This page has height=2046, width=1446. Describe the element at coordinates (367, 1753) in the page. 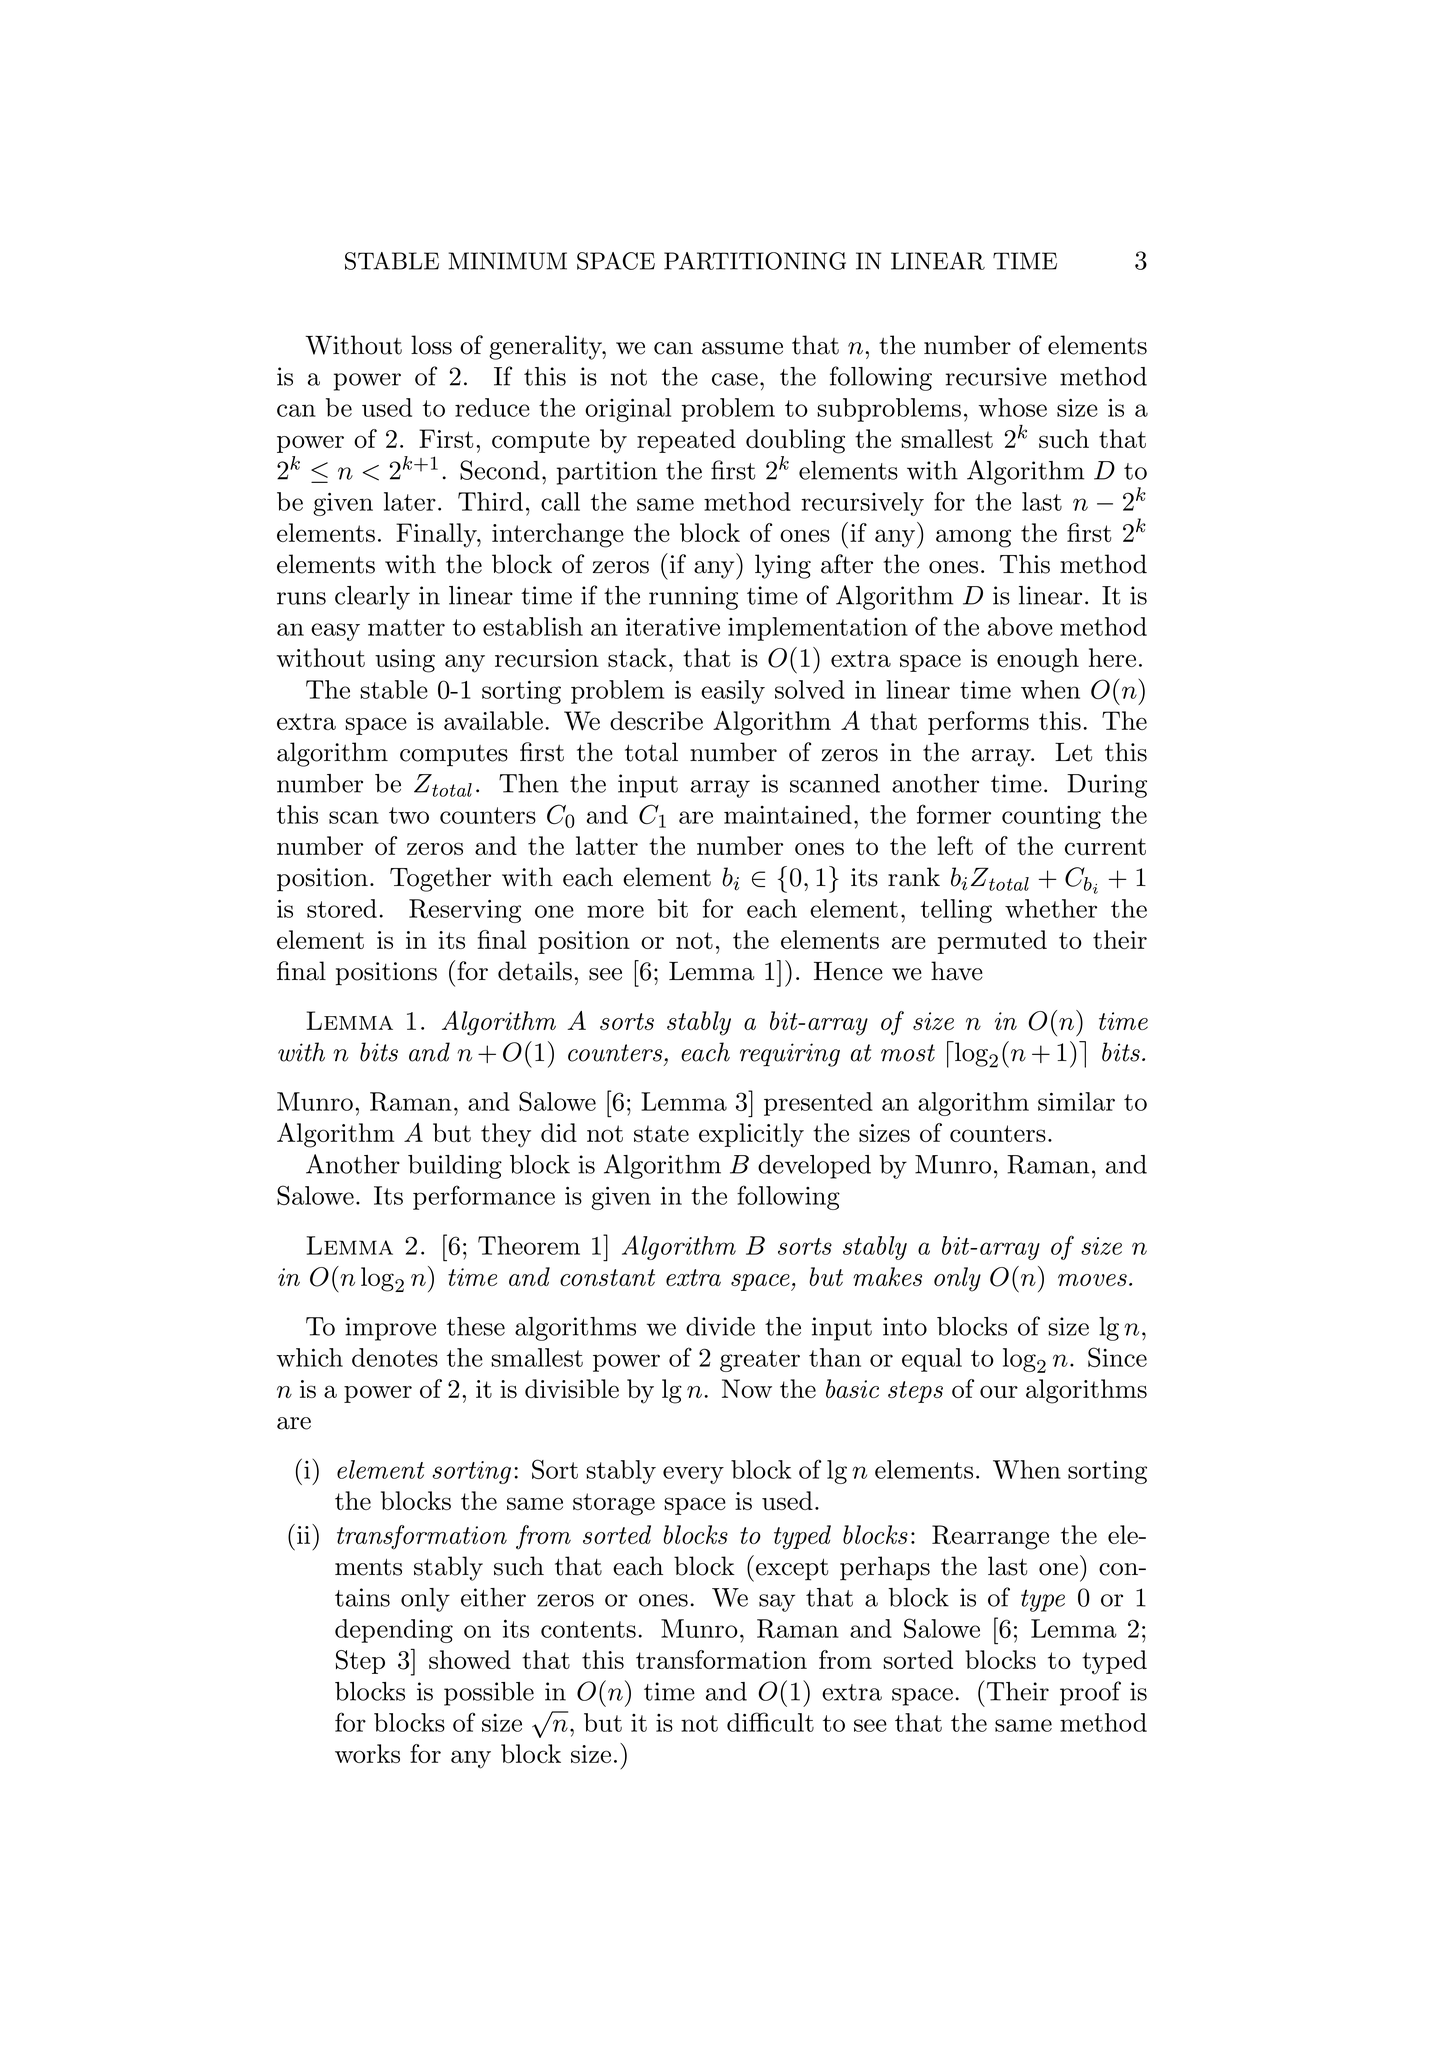

I see `works` at that location.
